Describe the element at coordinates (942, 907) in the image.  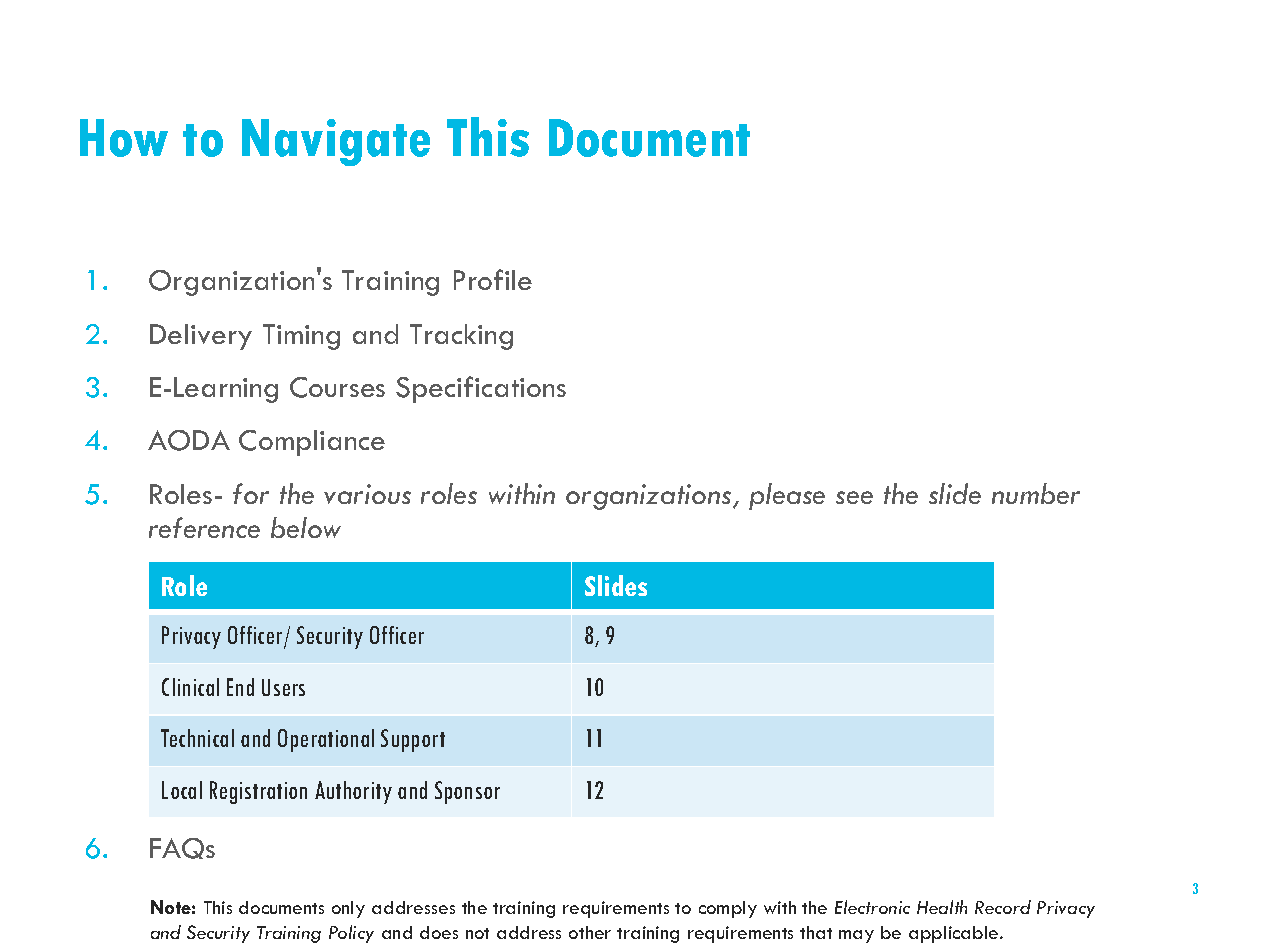
I see `Health` at that location.
